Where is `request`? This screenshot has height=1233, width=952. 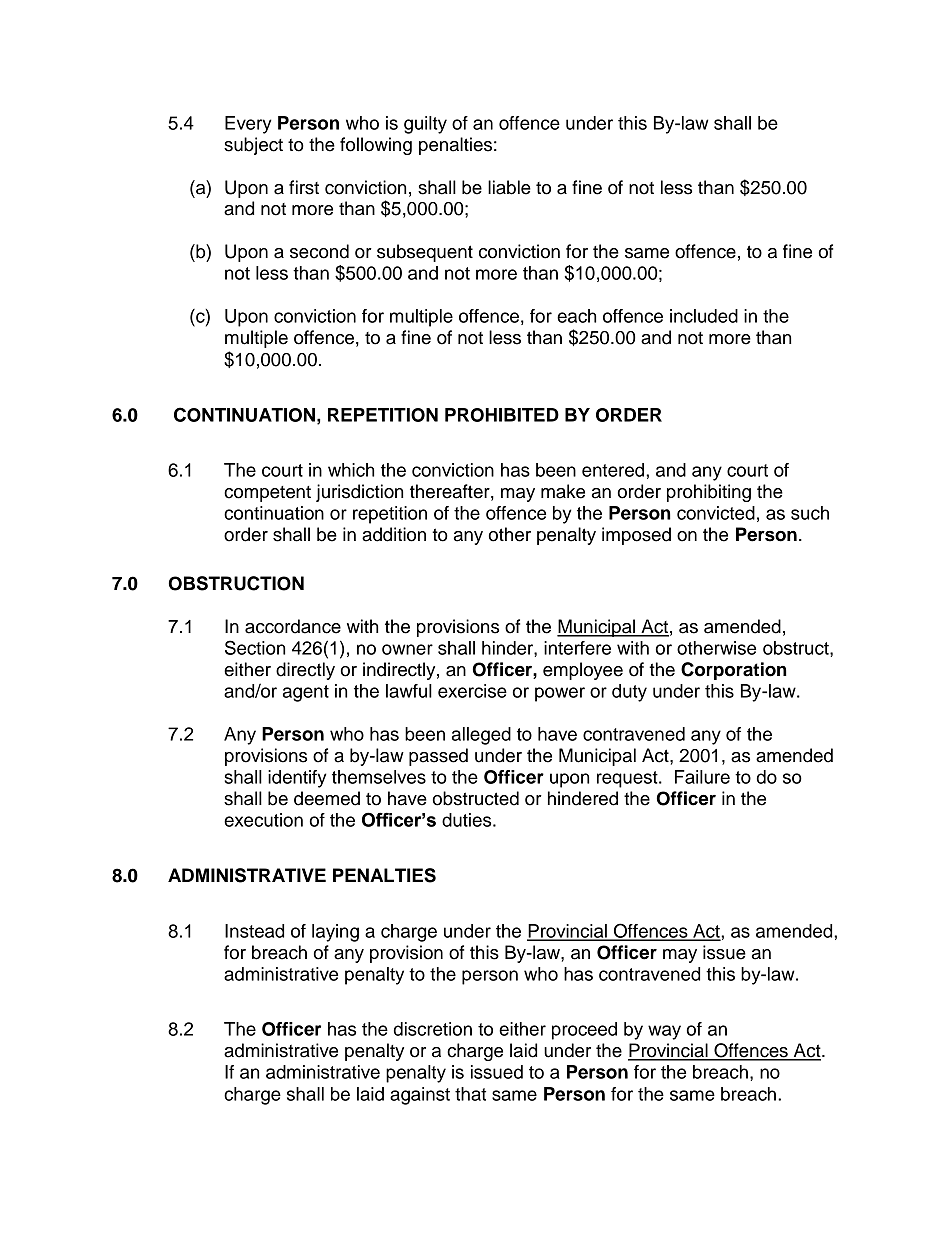
request is located at coordinates (628, 779).
